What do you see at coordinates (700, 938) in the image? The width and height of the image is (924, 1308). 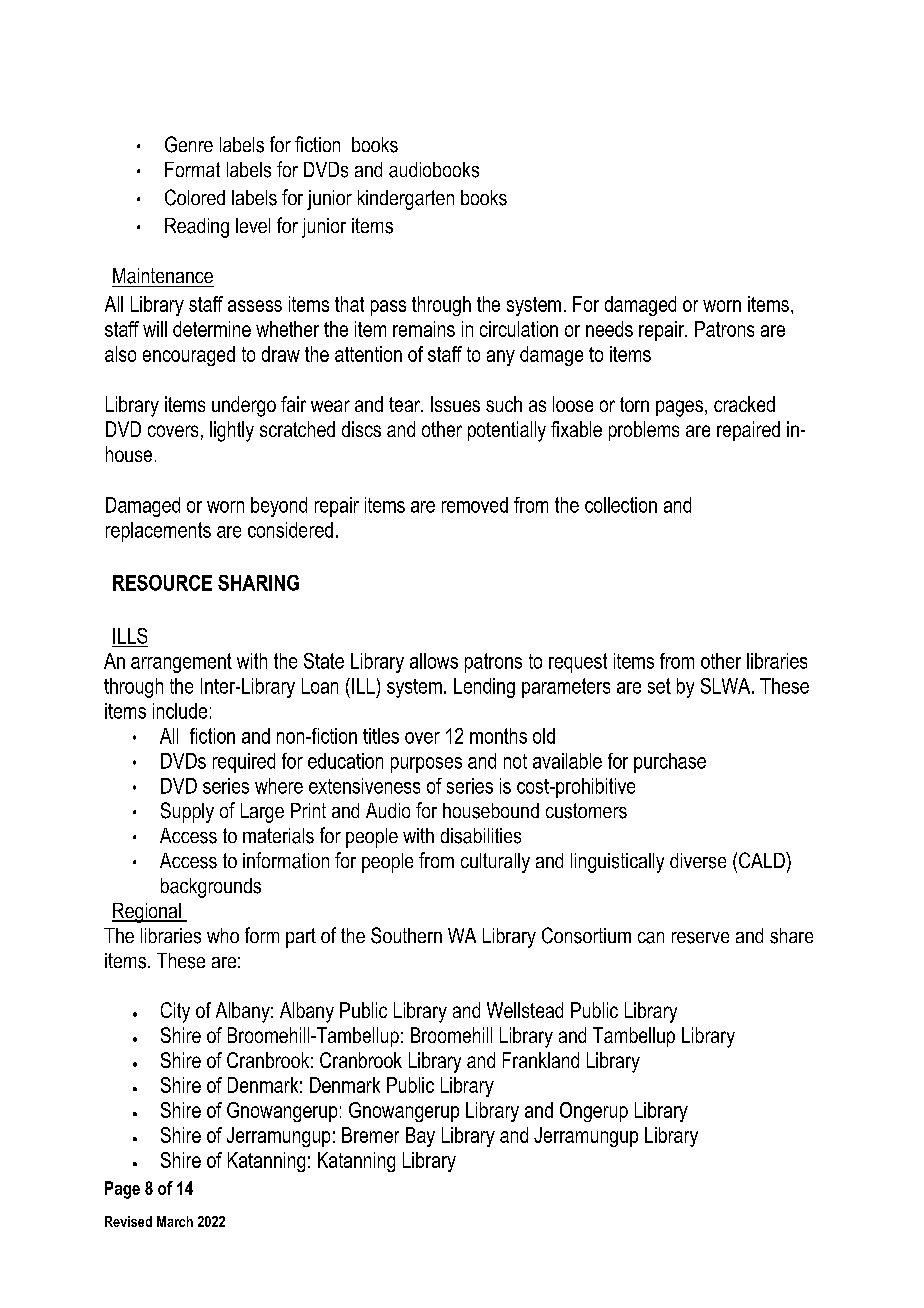 I see `reserve` at bounding box center [700, 938].
